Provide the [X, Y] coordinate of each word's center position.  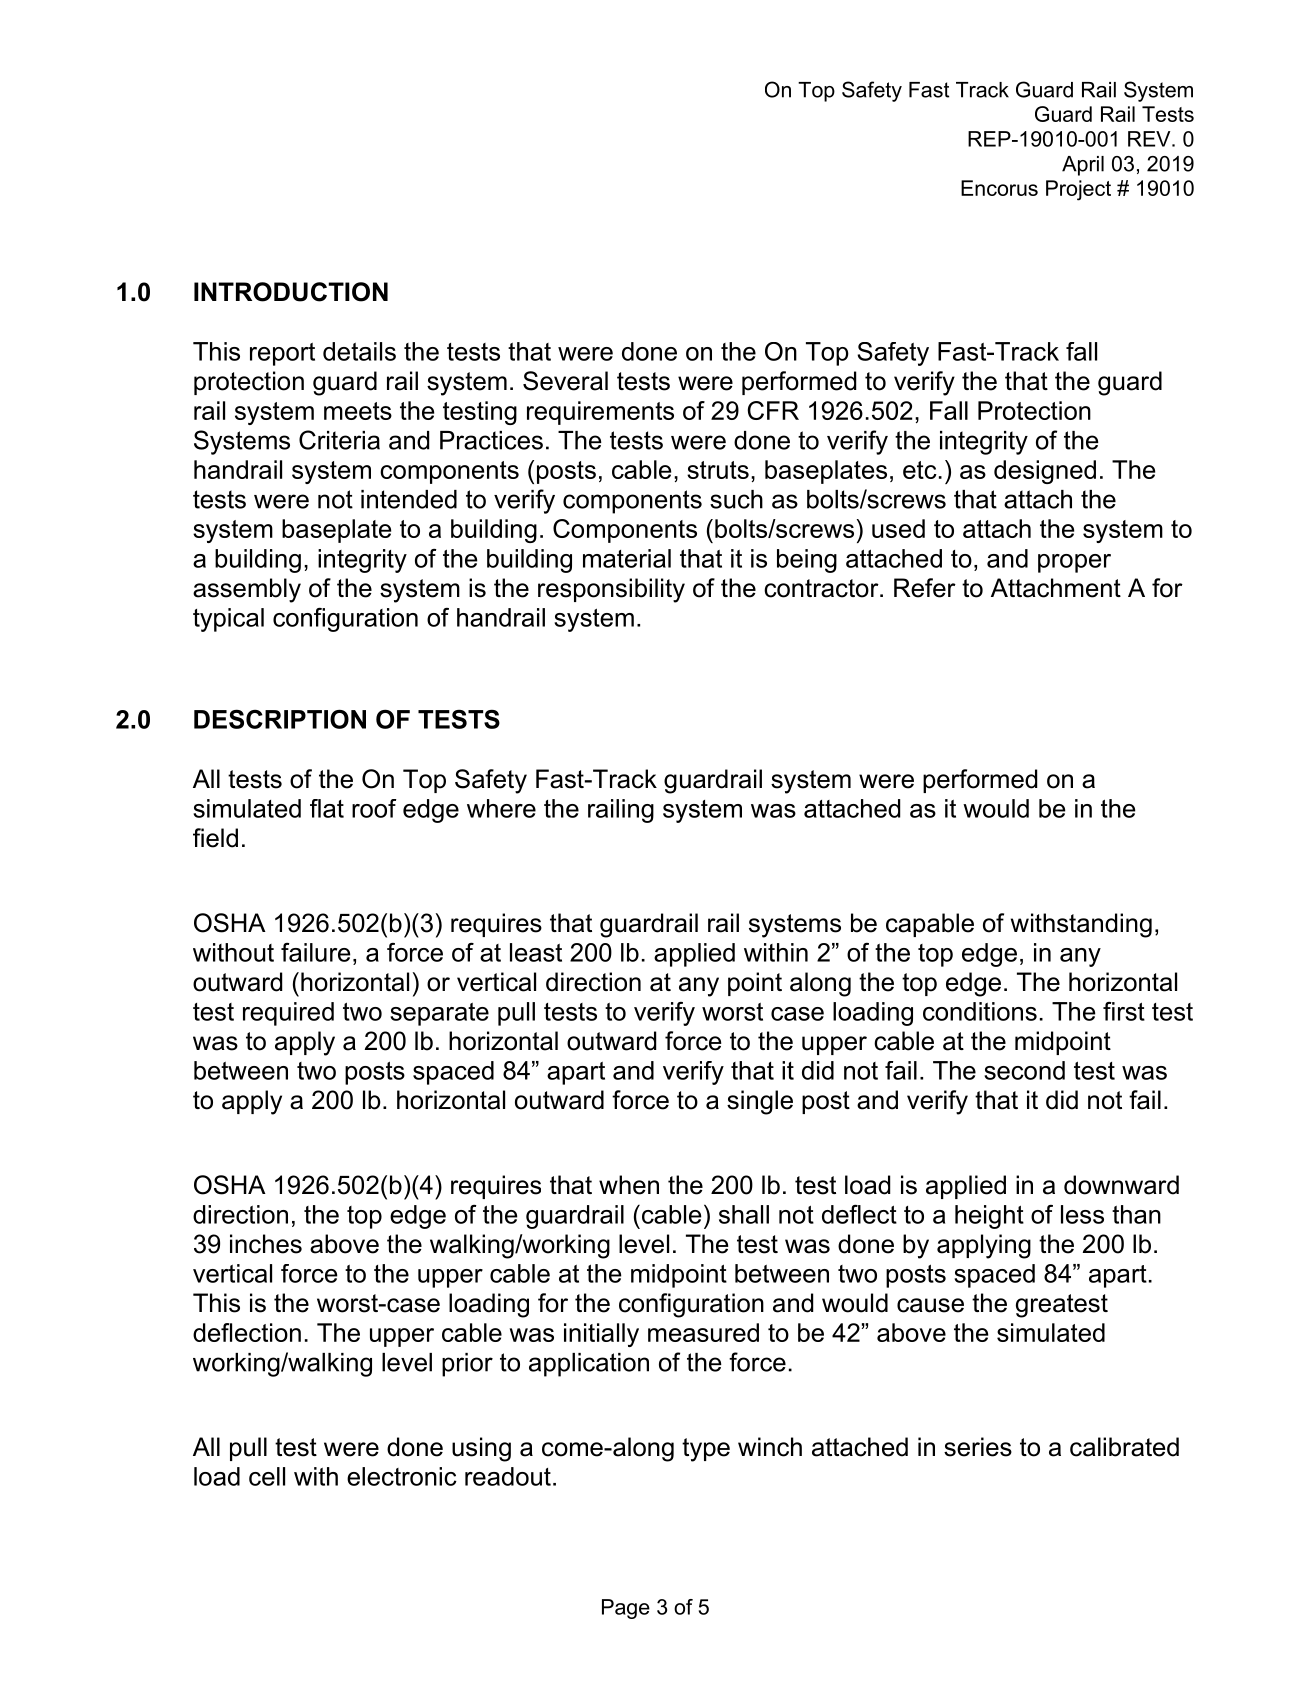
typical [228, 620]
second [1024, 1070]
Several [565, 381]
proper [1074, 563]
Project [1078, 190]
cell [267, 1476]
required [288, 1014]
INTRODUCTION [291, 292]
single [760, 1102]
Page [626, 1609]
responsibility [611, 590]
